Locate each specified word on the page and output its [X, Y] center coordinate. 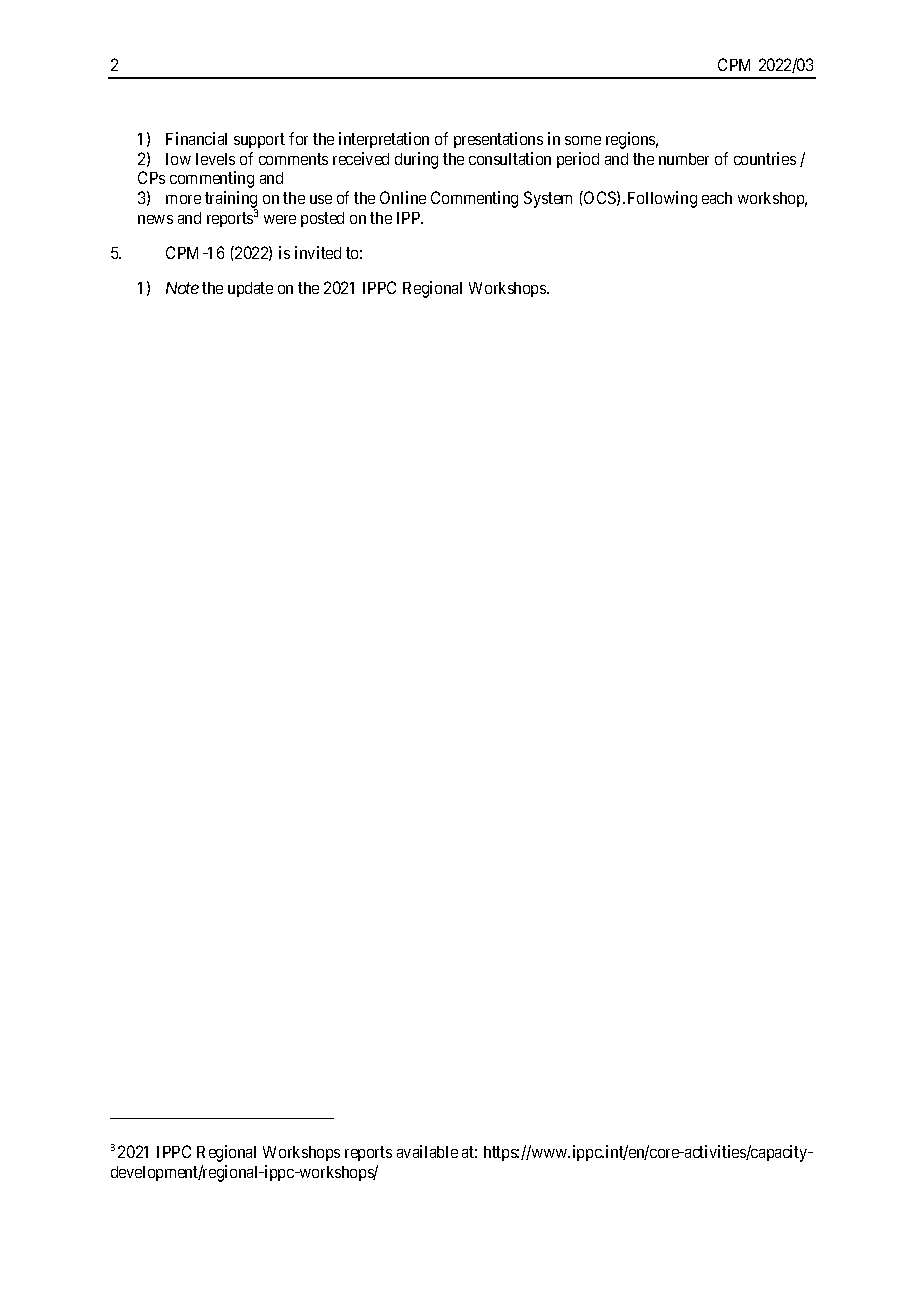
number [684, 159]
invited [318, 252]
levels [215, 159]
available [427, 1151]
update [250, 289]
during [416, 160]
